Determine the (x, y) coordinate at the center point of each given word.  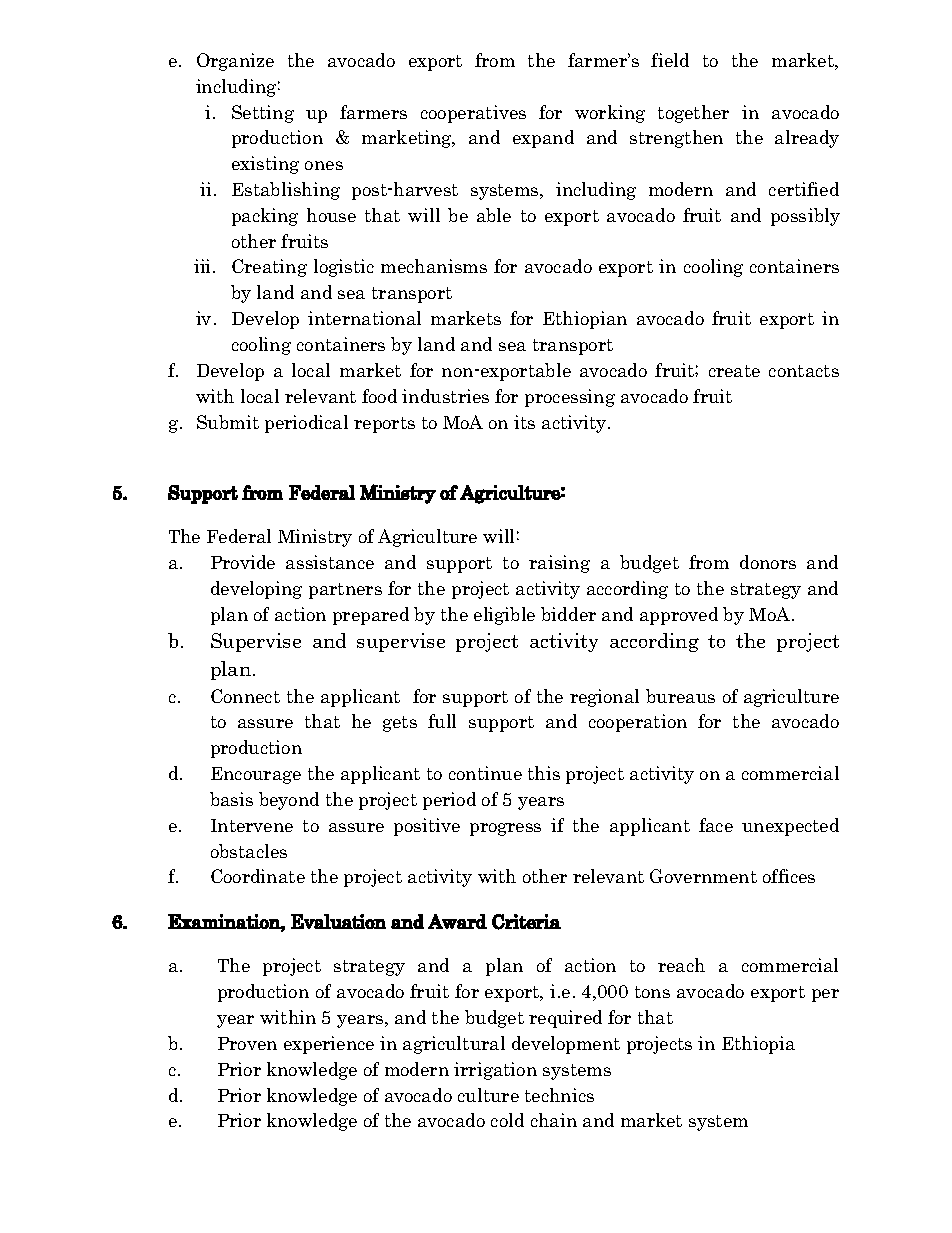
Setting (263, 114)
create (734, 371)
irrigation (495, 1071)
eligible (504, 616)
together (693, 114)
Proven (247, 1043)
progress (505, 829)
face (716, 825)
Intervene (252, 825)
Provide (243, 562)
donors (768, 562)
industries (445, 396)
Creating (269, 268)
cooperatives (473, 114)
